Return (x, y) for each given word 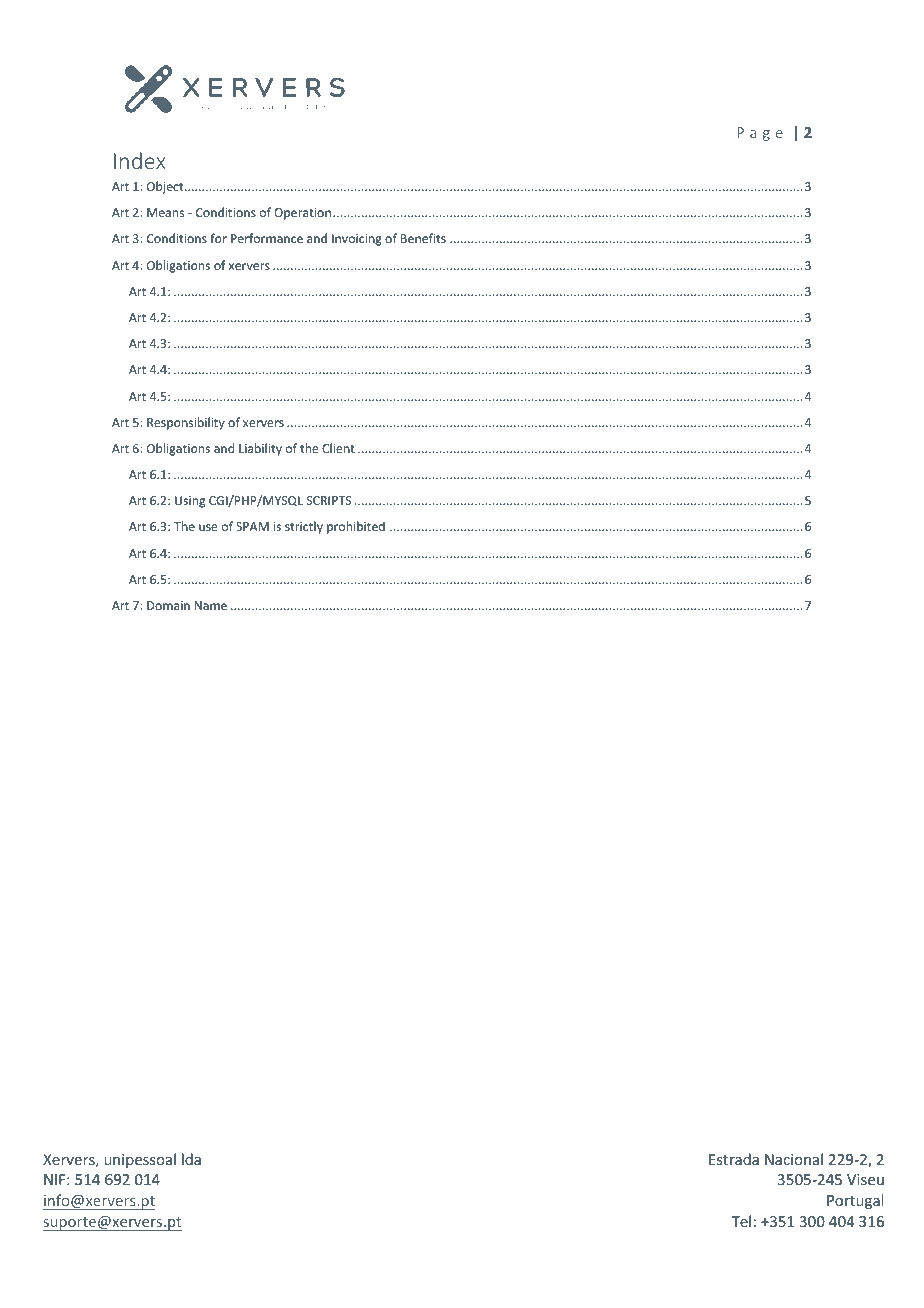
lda (191, 1159)
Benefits (423, 238)
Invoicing (357, 240)
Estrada (734, 1159)
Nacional (794, 1159)
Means (165, 212)
